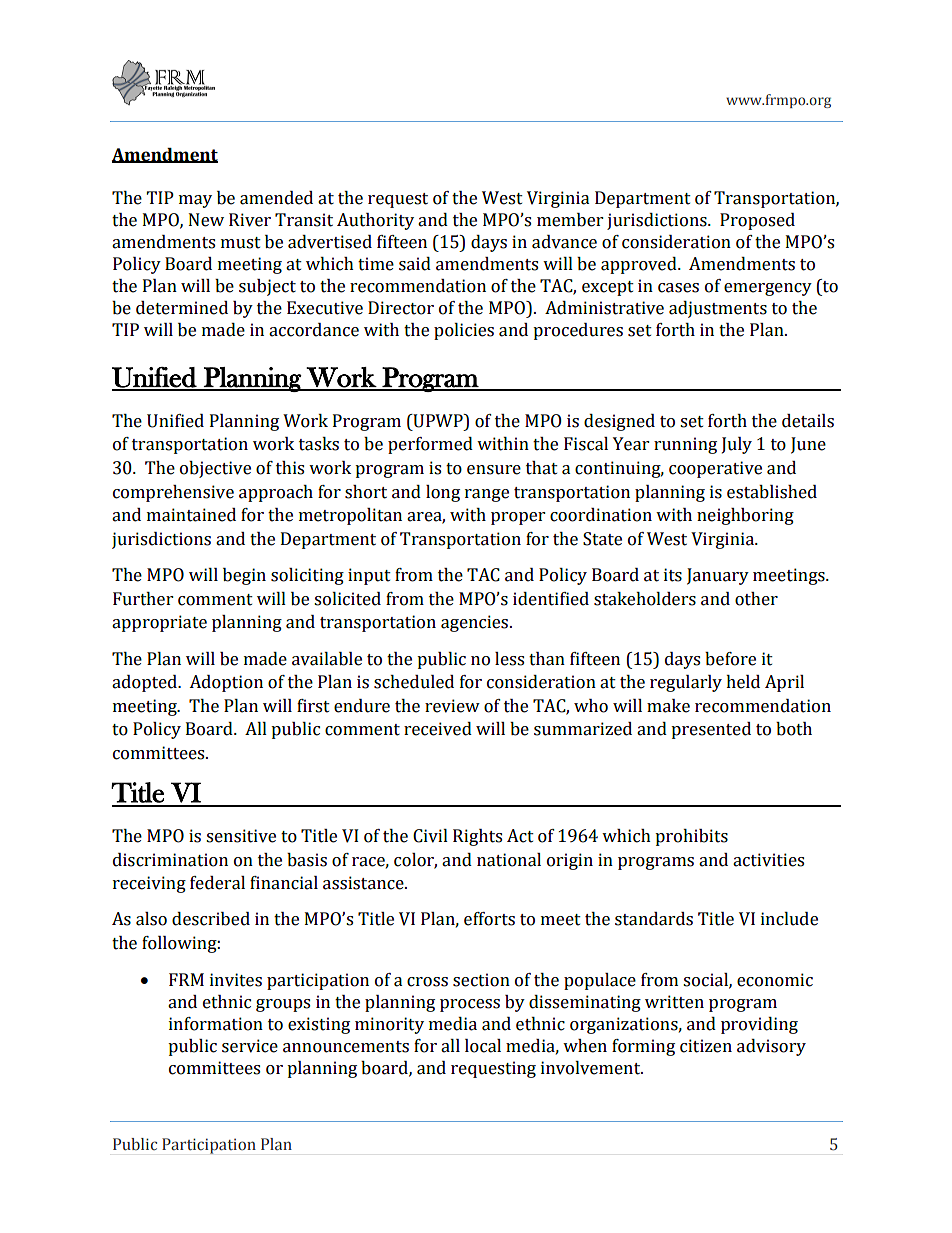  What do you see at coordinates (217, 883) in the screenshot?
I see `federal` at bounding box center [217, 883].
